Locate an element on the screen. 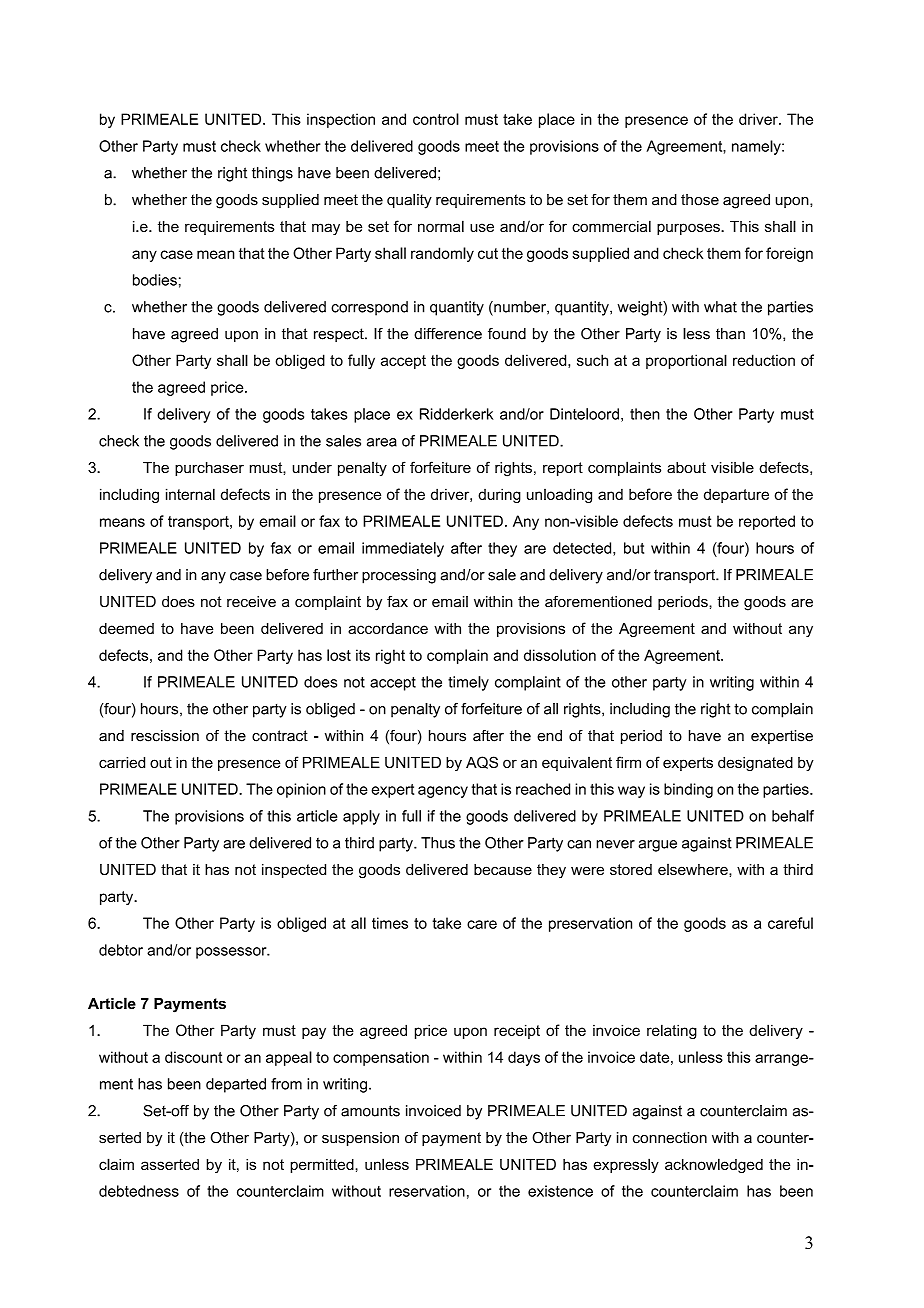 Image resolution: width=924 pixels, height=1308 pixels. elsewhere is located at coordinates (694, 869).
